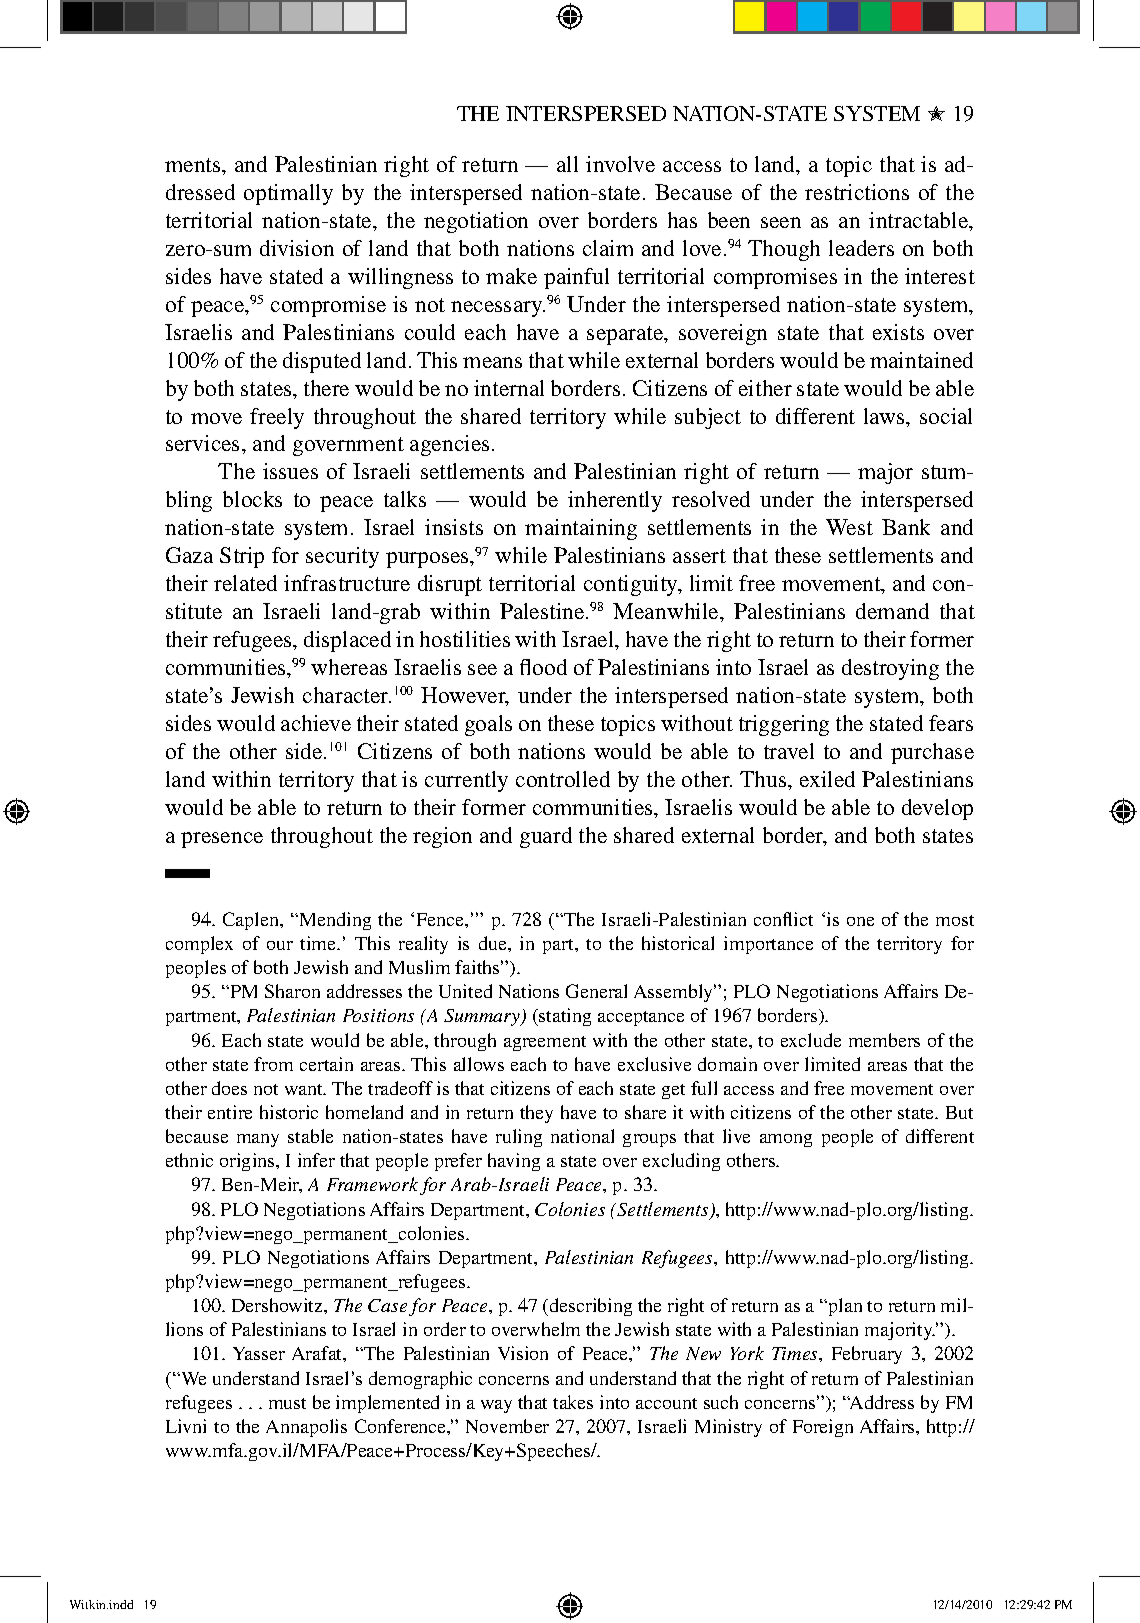 This document has width=1140, height=1623. Describe the element at coordinates (581, 529) in the document. I see `maintaining` at that location.
